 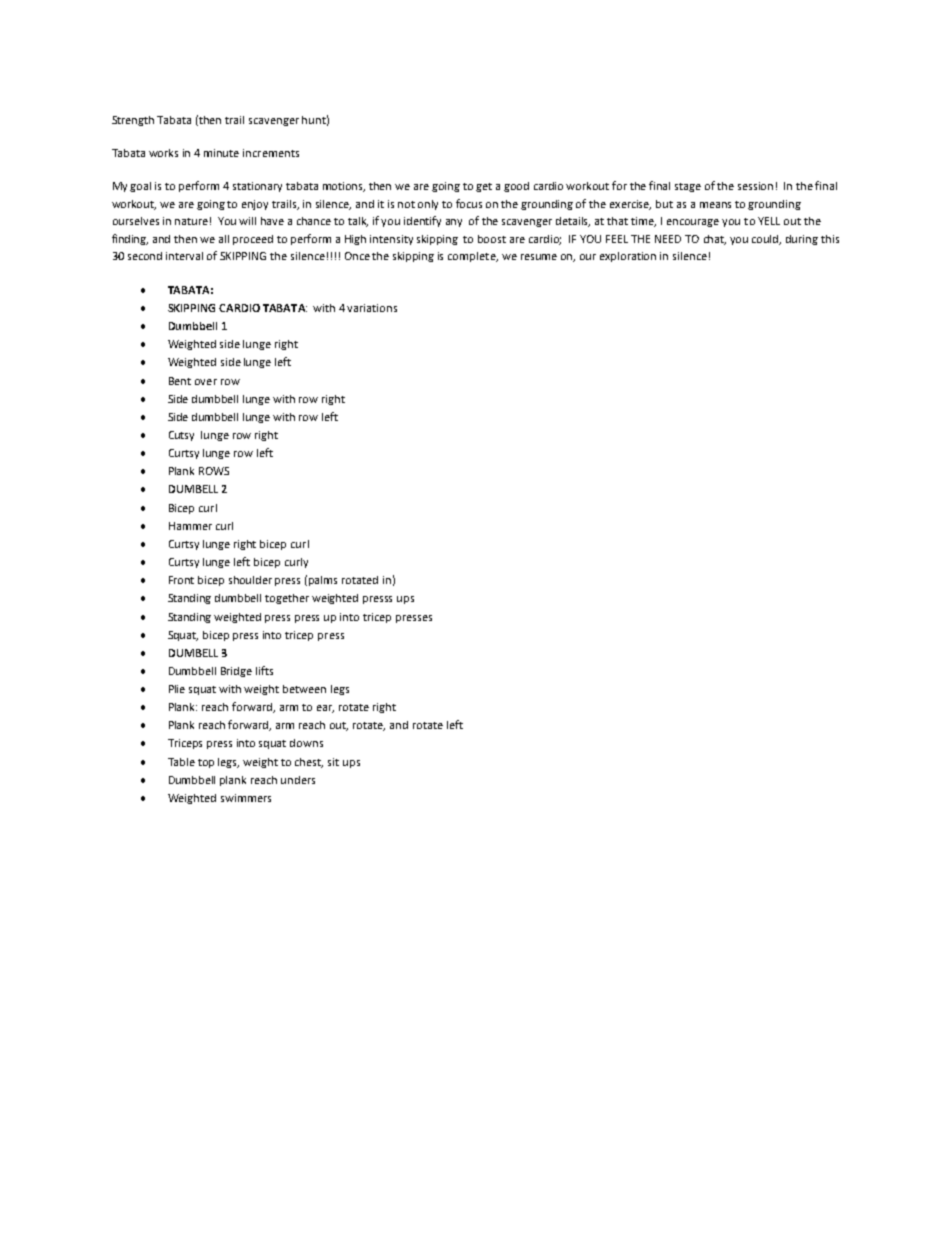 What do you see at coordinates (516, 187) in the screenshot?
I see `good` at bounding box center [516, 187].
